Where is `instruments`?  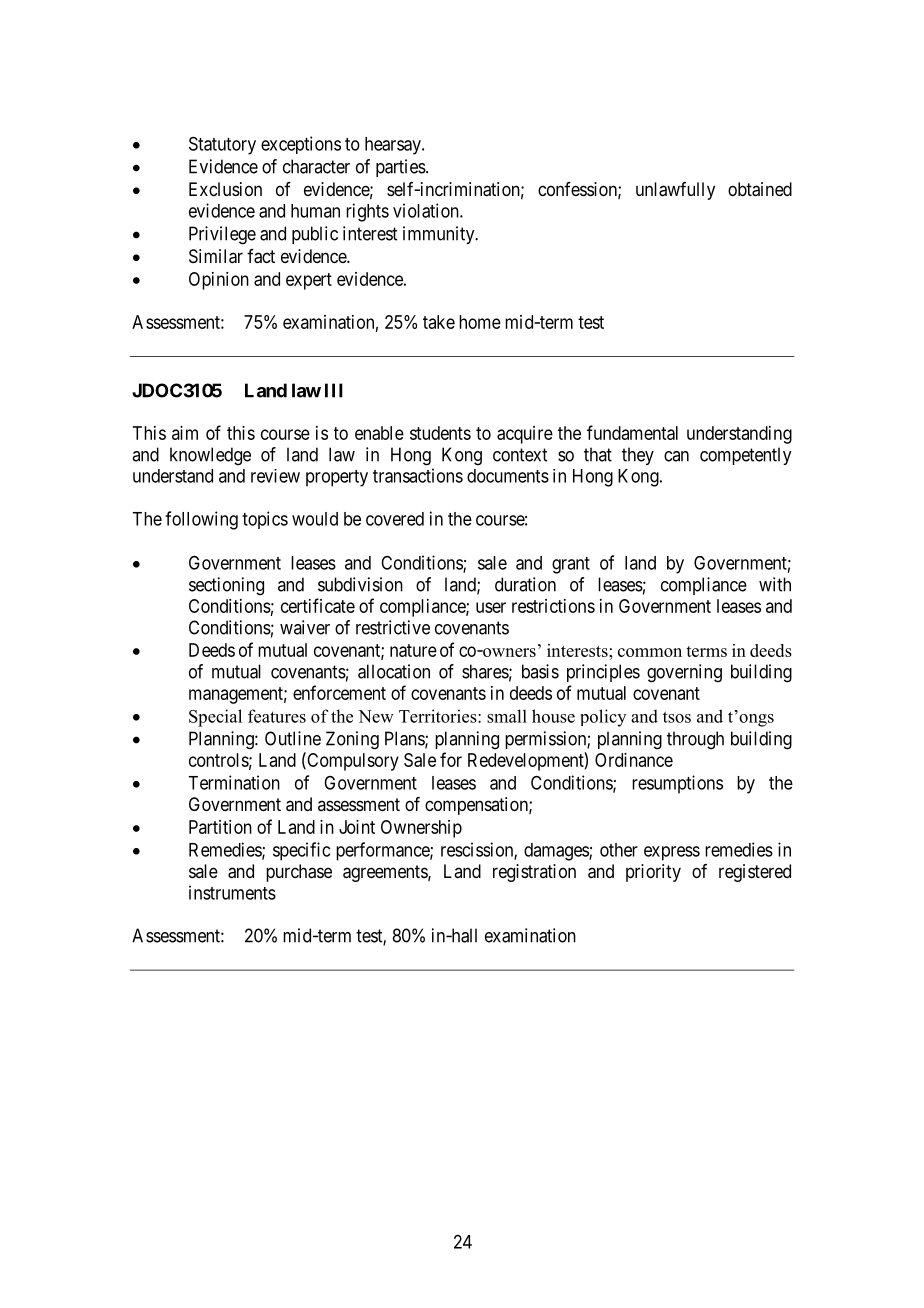 instruments is located at coordinates (232, 892).
